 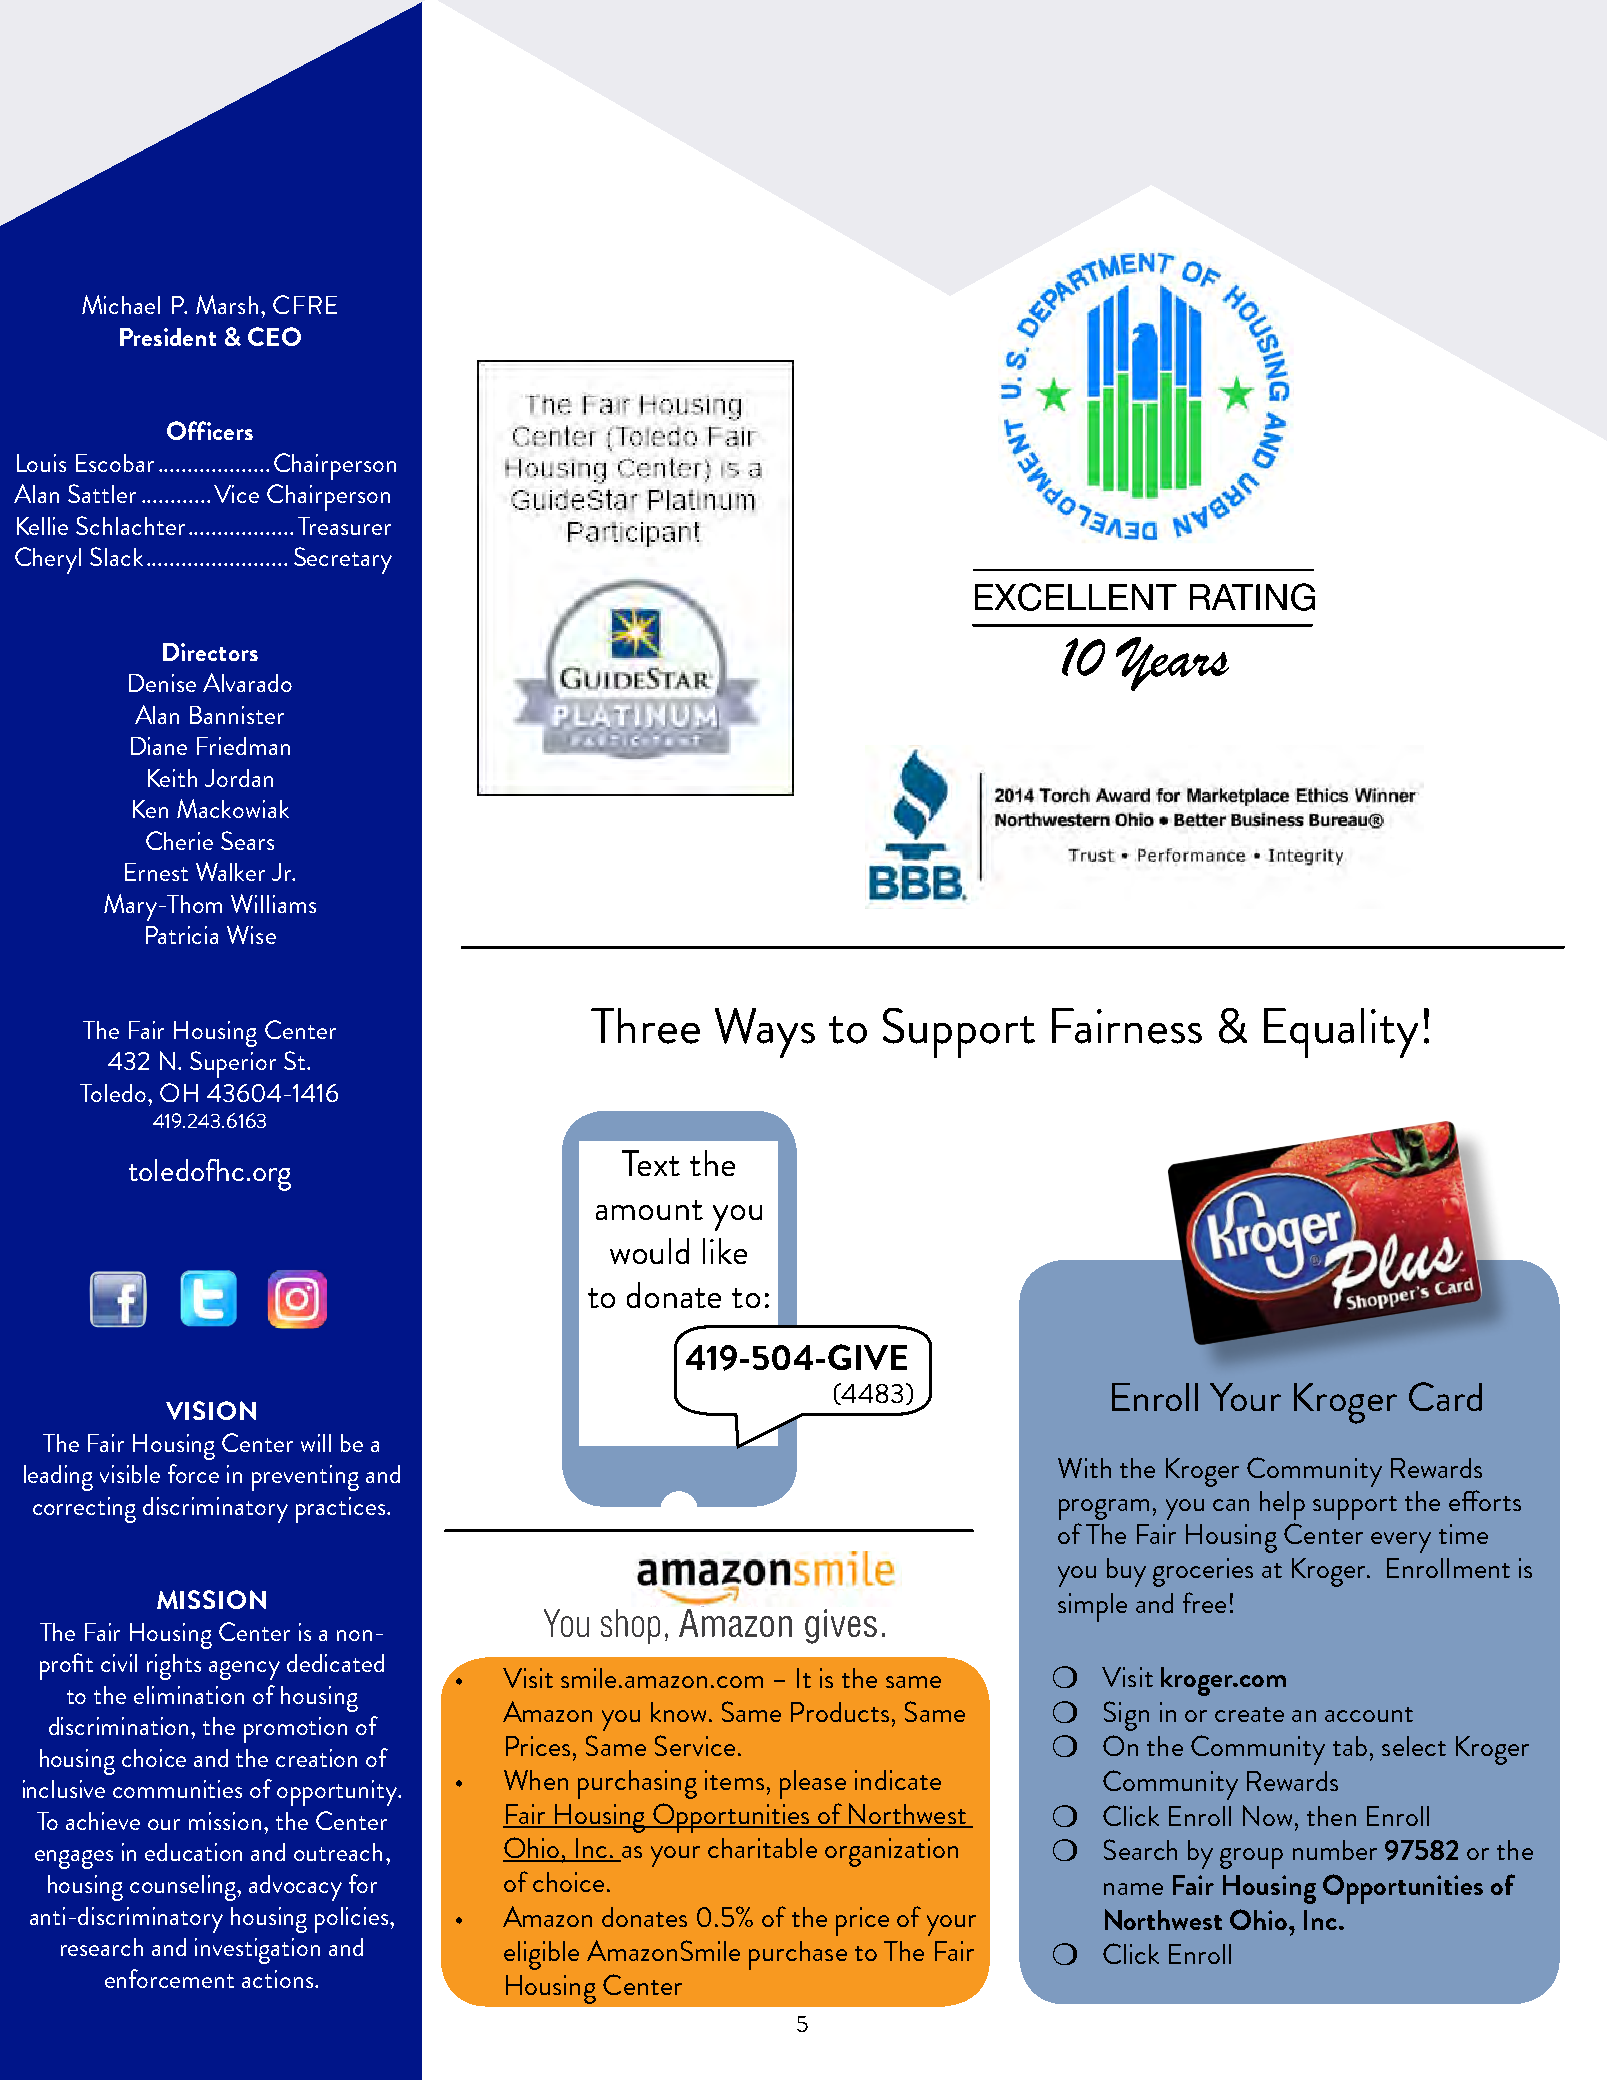 I want to click on Friedman, so click(x=243, y=746).
